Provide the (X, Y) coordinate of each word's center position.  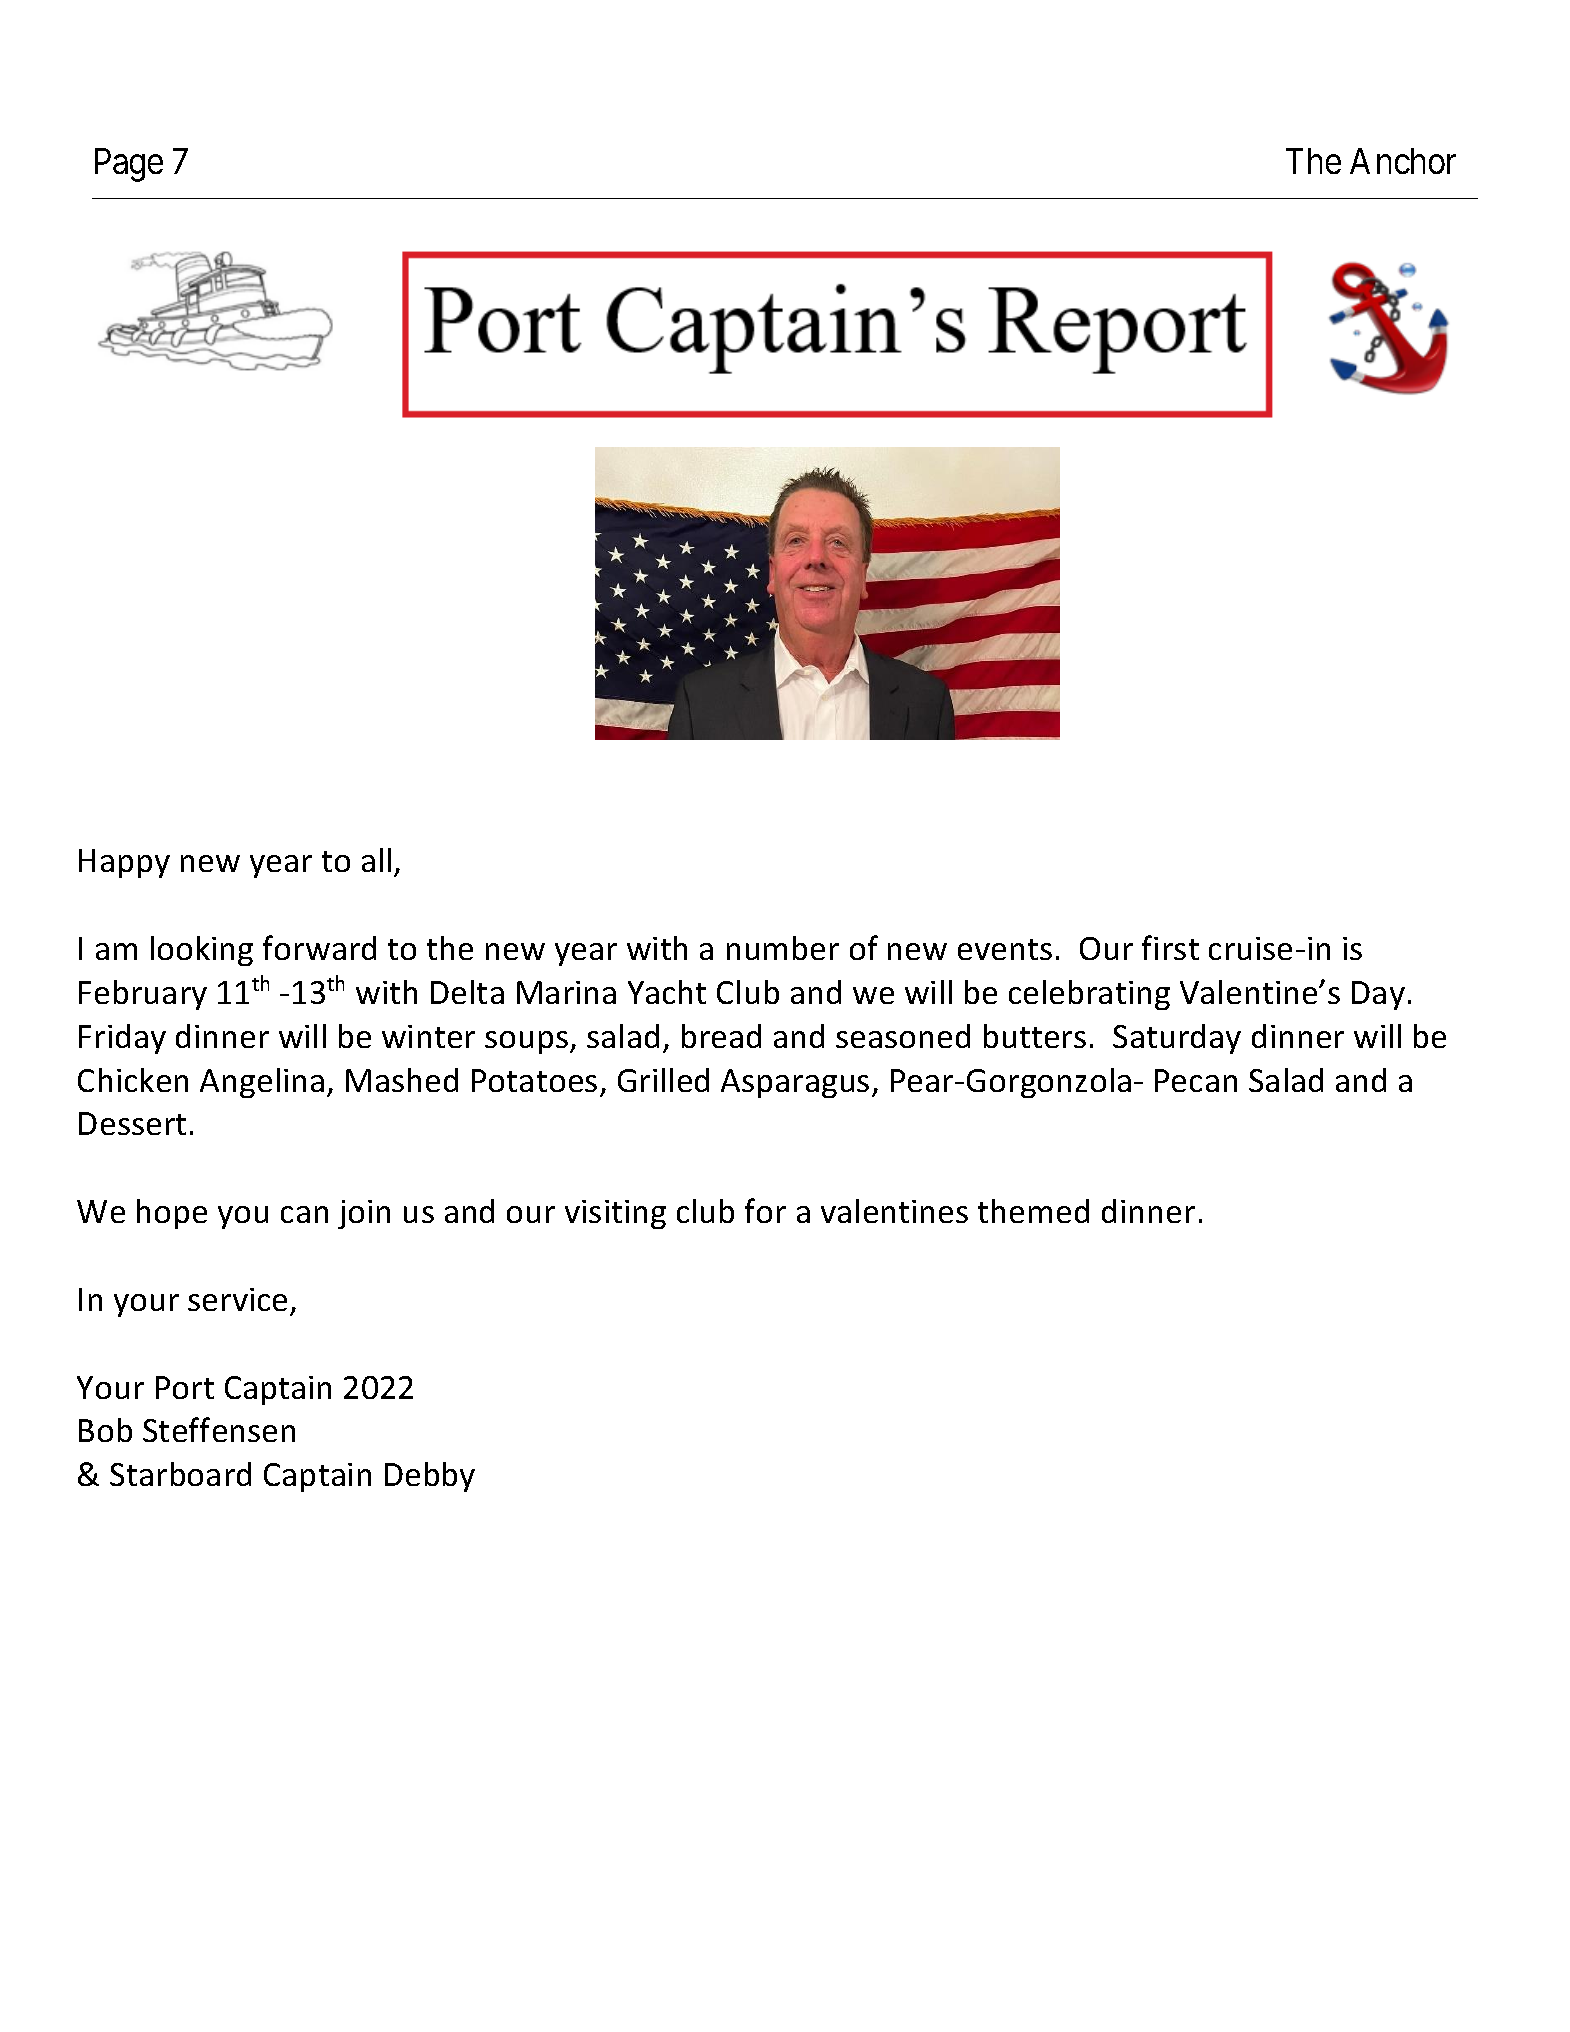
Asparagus (795, 1083)
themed (1033, 1211)
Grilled (663, 1080)
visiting (615, 1214)
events (1005, 949)
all (376, 860)
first (1170, 947)
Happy (124, 863)
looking (202, 951)
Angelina (262, 1083)
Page (129, 165)
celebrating (1089, 995)
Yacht (667, 992)
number (783, 948)
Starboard (180, 1474)
